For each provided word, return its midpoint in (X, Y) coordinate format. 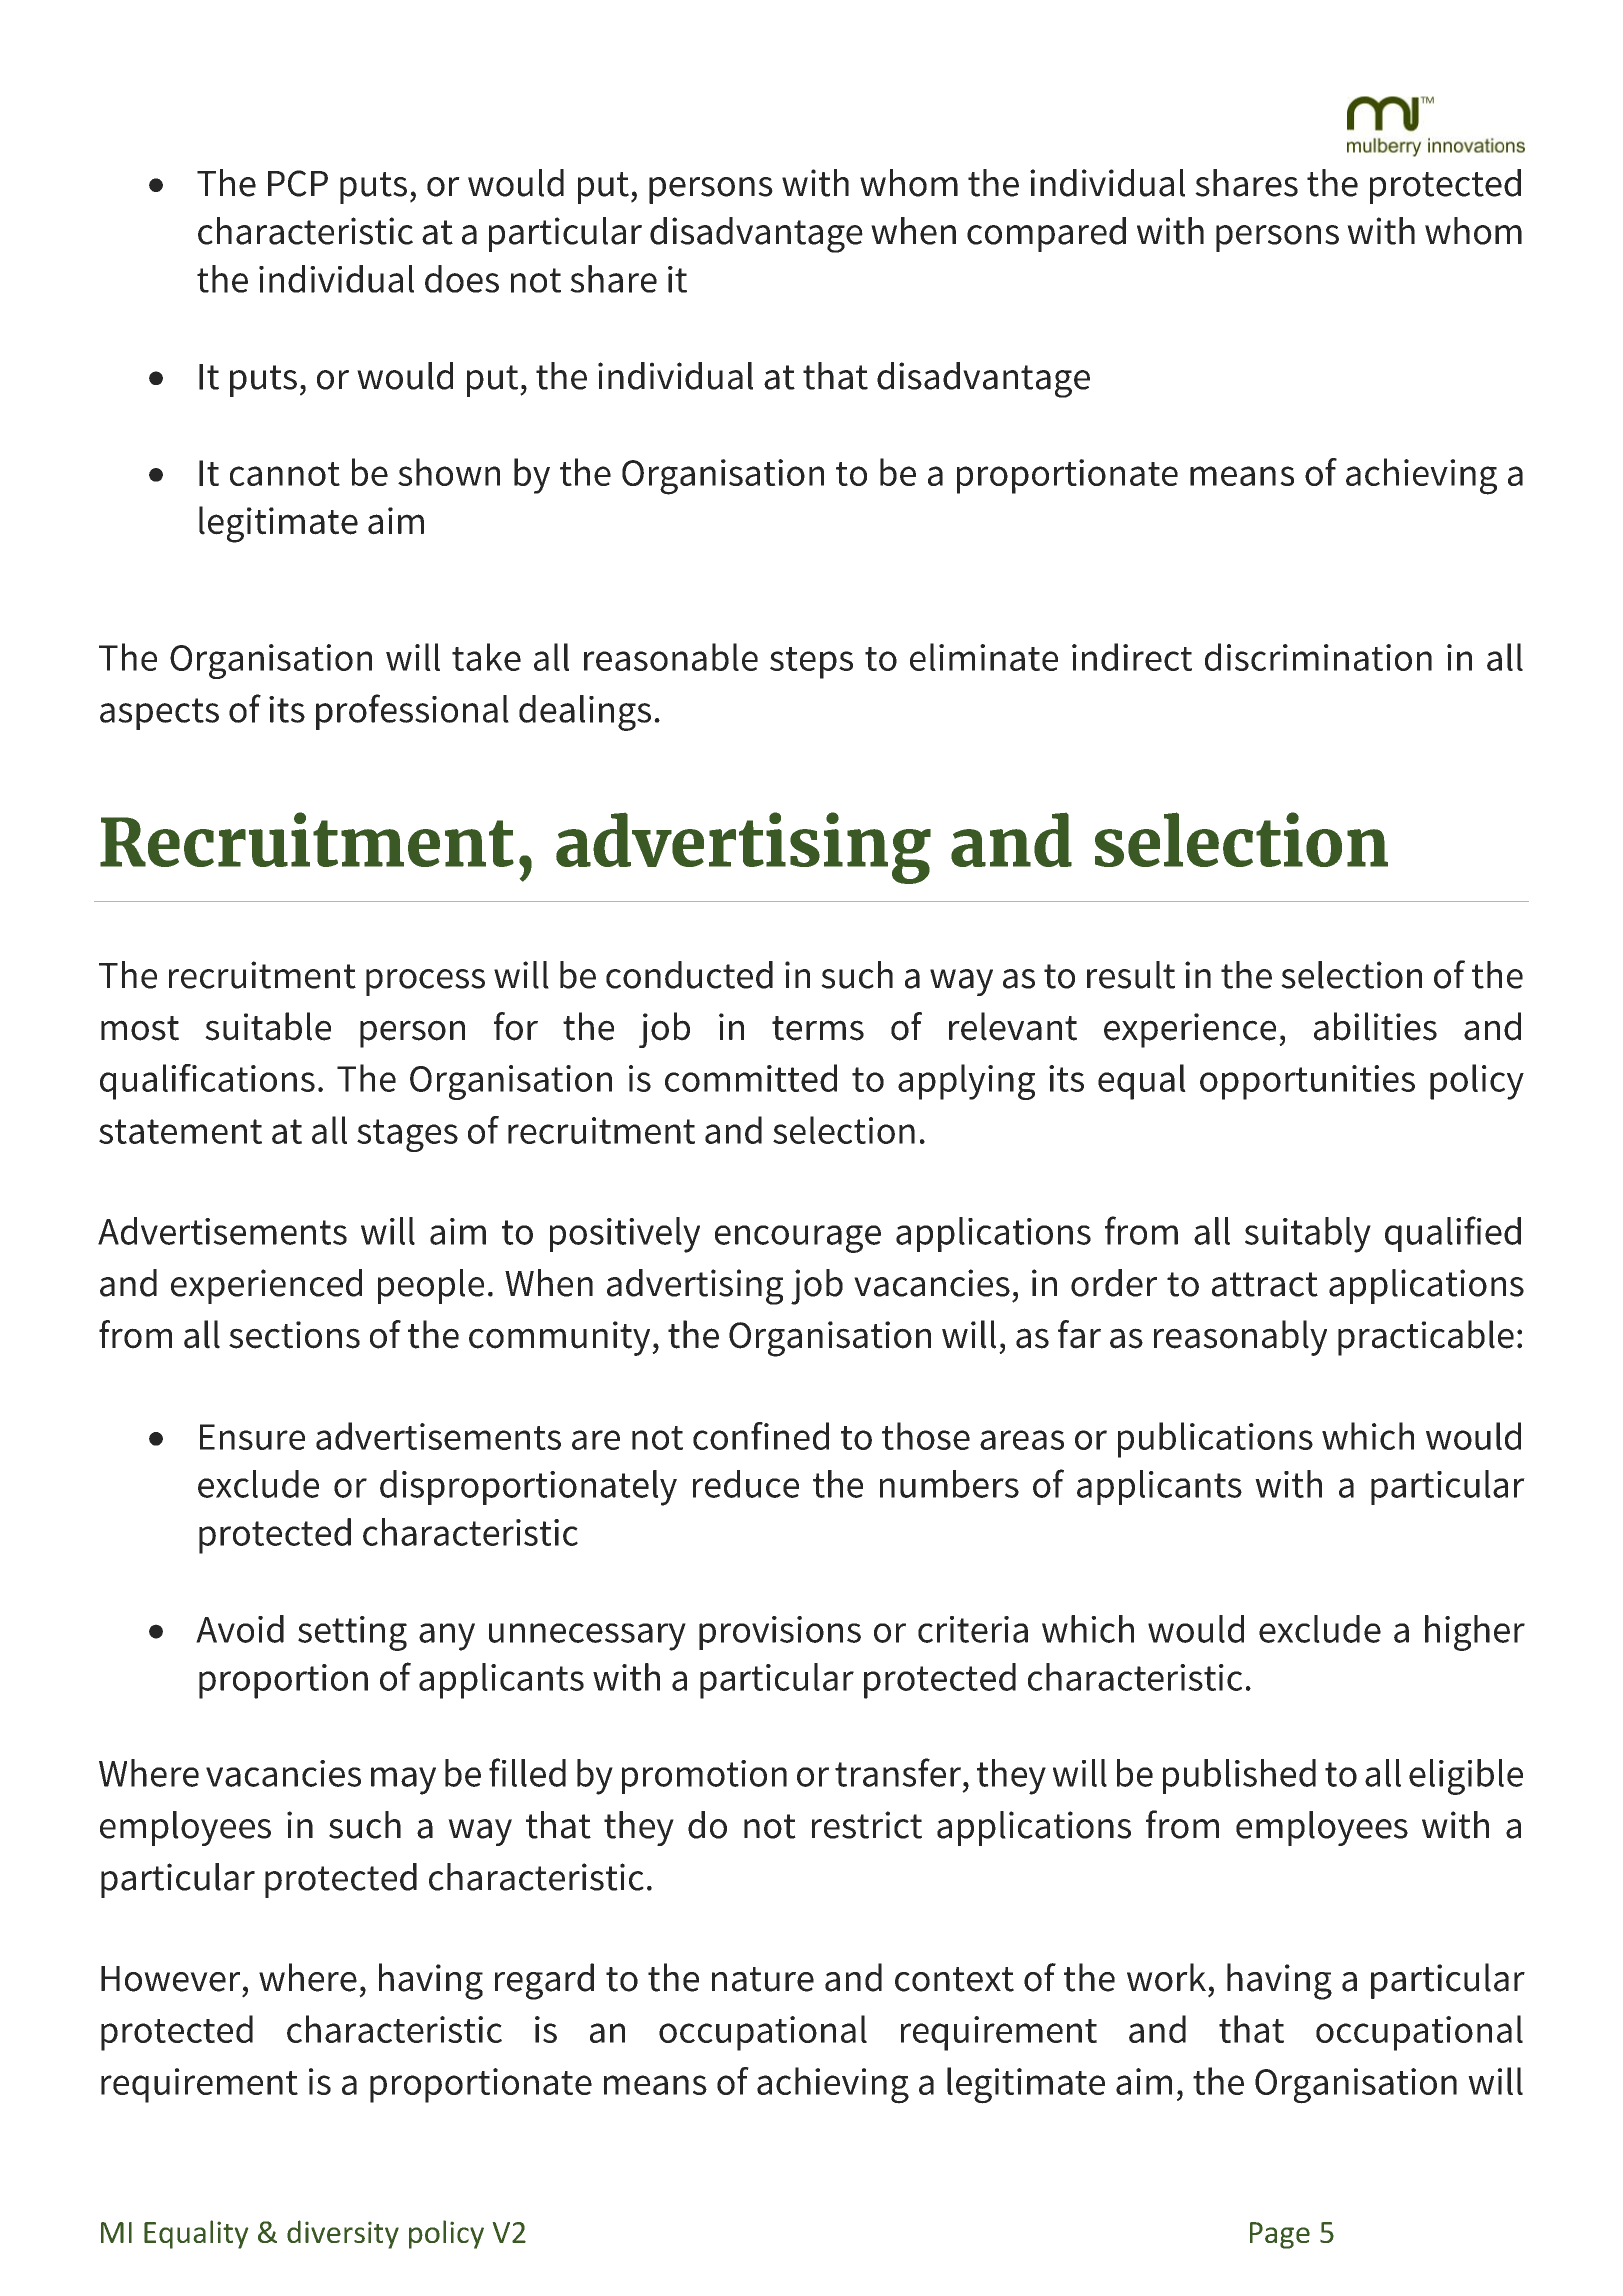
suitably (1308, 1235)
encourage (798, 1239)
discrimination (1318, 657)
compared (1046, 234)
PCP (298, 183)
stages (407, 1135)
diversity (343, 2234)
